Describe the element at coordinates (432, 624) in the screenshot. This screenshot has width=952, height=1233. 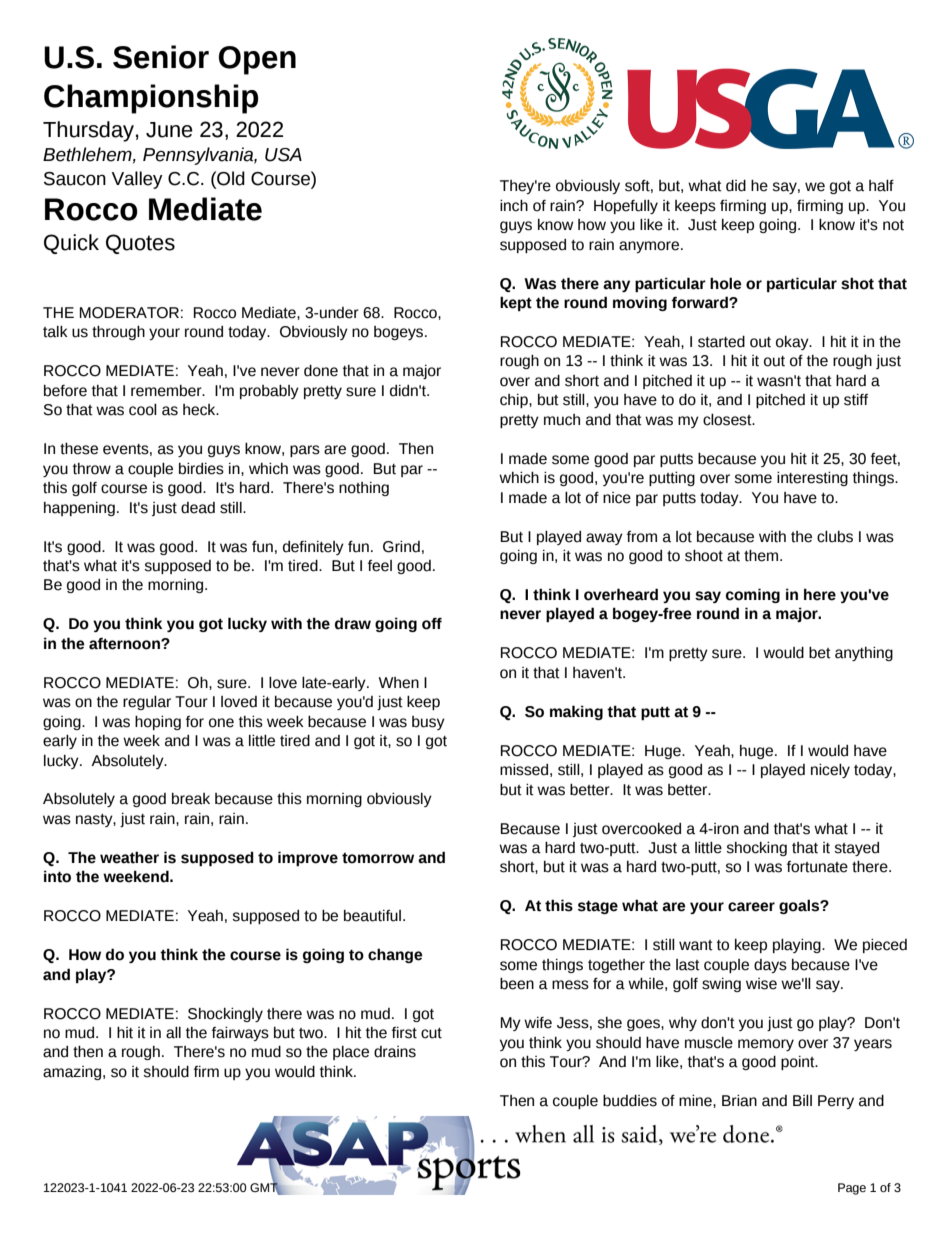
I see `off` at that location.
